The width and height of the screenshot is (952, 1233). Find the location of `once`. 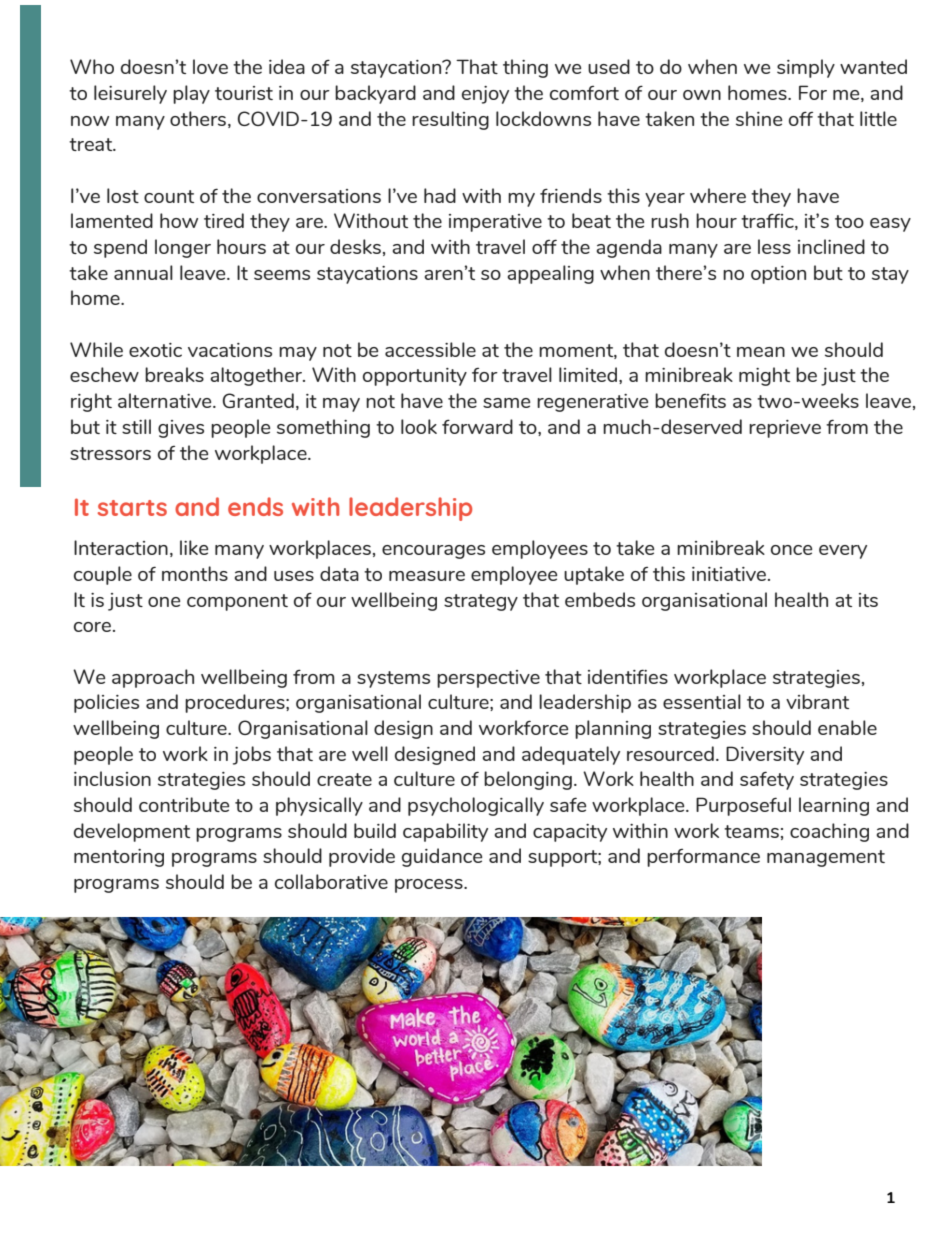

once is located at coordinates (791, 550).
